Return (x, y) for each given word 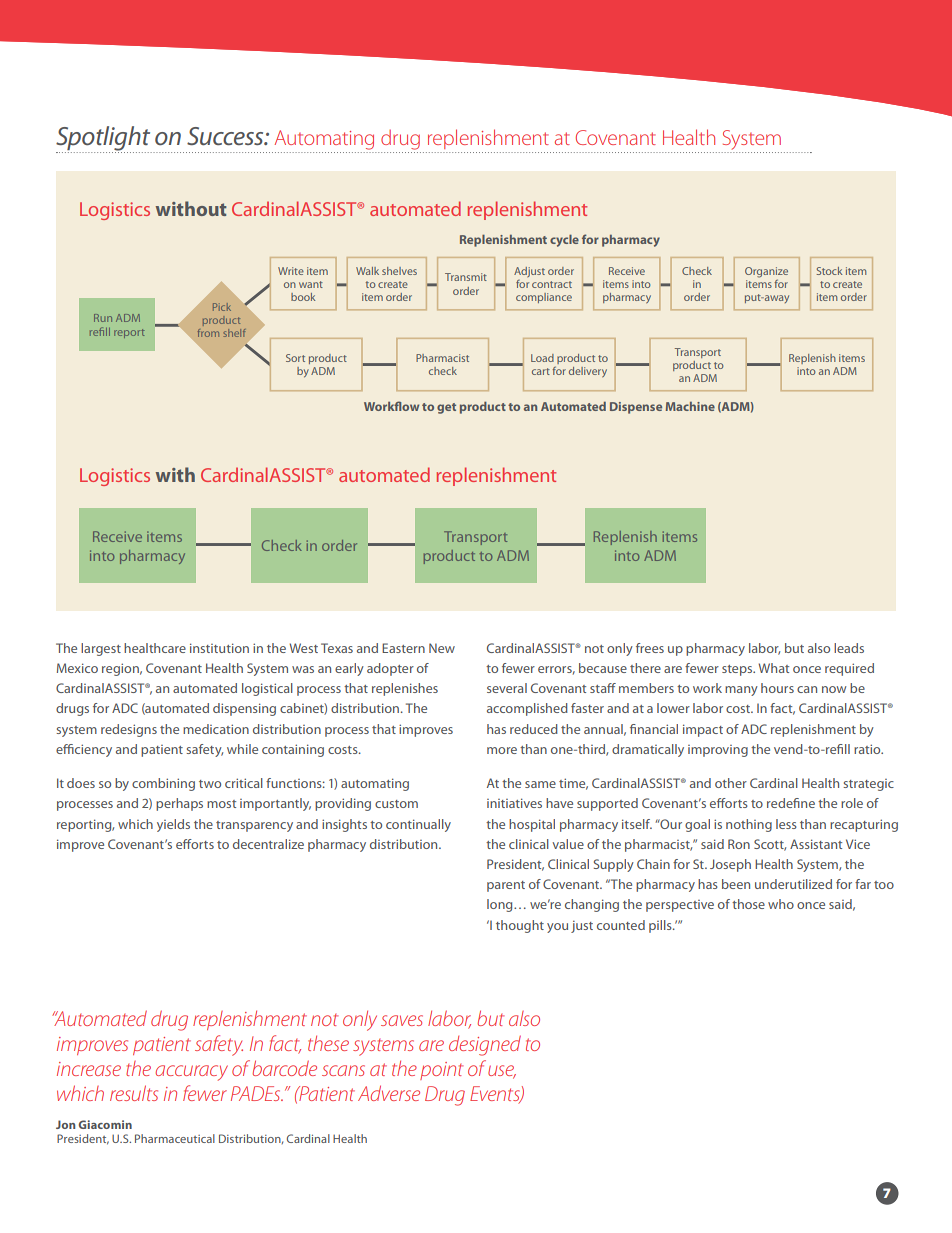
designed (485, 1046)
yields (173, 825)
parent (506, 886)
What (773, 668)
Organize (766, 273)
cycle (564, 240)
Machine (690, 406)
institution (219, 648)
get (446, 408)
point (441, 1071)
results (134, 1093)
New (442, 648)
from (208, 333)
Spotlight (104, 139)
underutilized (793, 884)
